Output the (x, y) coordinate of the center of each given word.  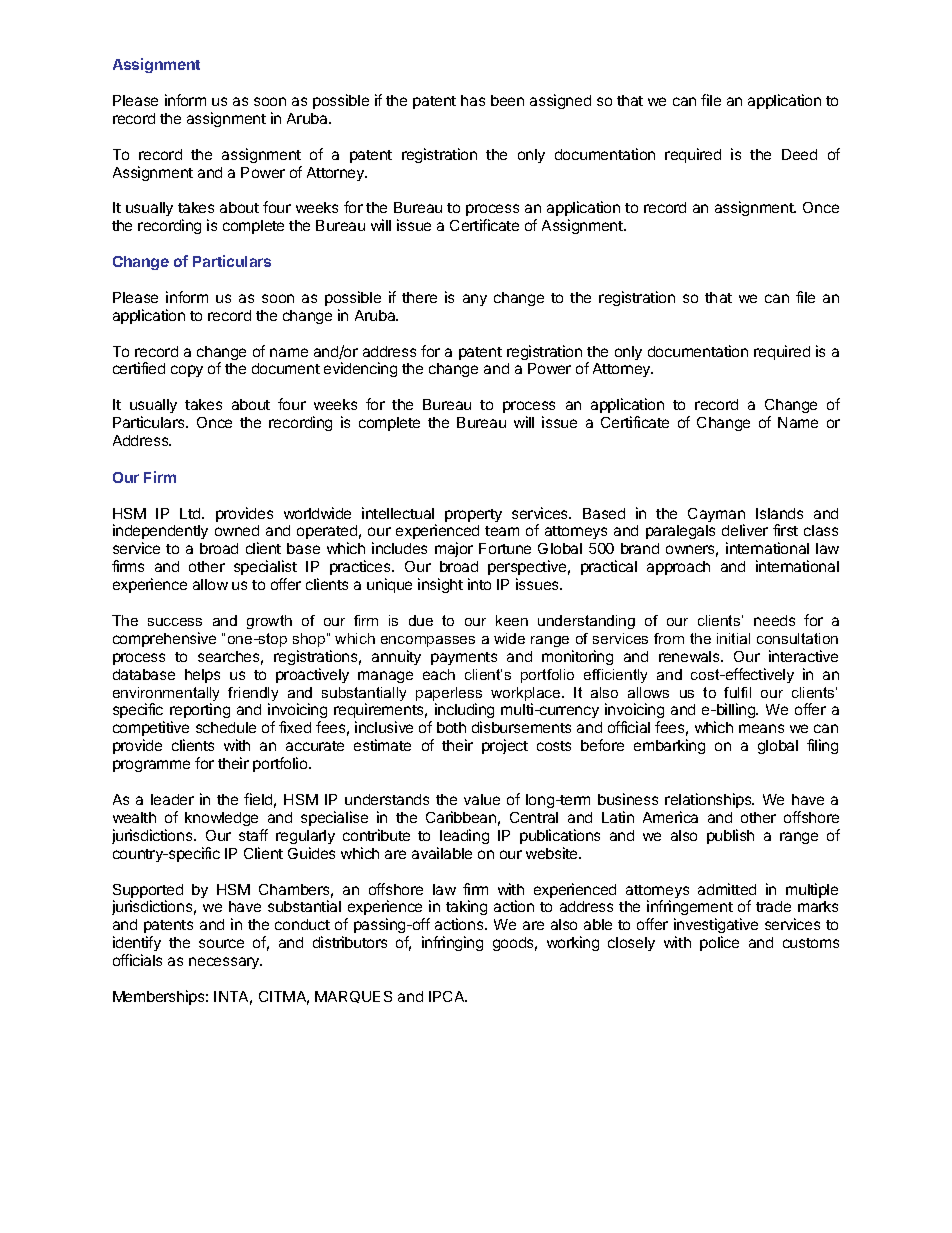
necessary (225, 963)
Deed (799, 154)
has (473, 100)
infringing (452, 943)
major (454, 549)
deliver (745, 530)
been (507, 100)
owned (237, 530)
